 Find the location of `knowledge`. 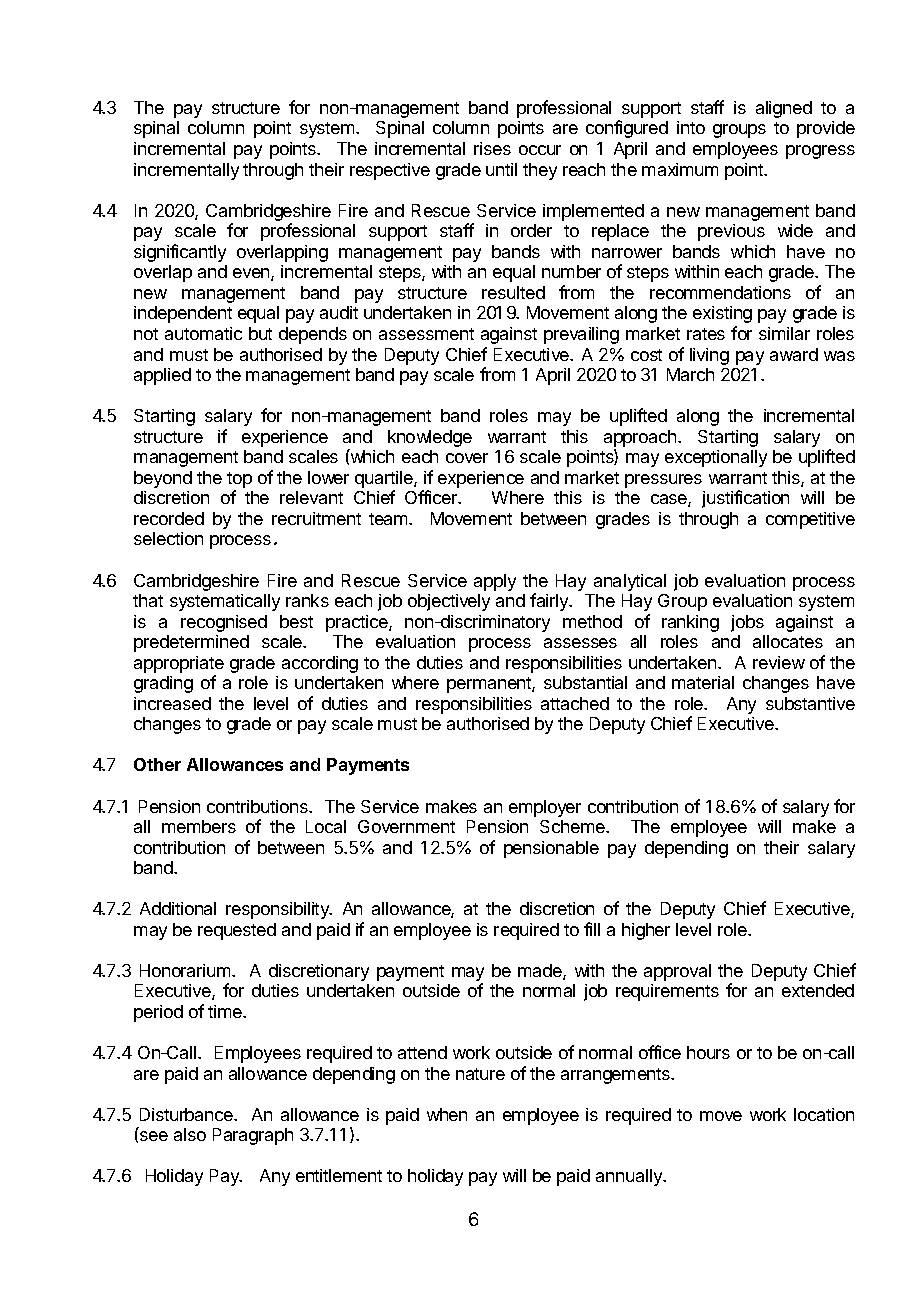

knowledge is located at coordinates (430, 438).
